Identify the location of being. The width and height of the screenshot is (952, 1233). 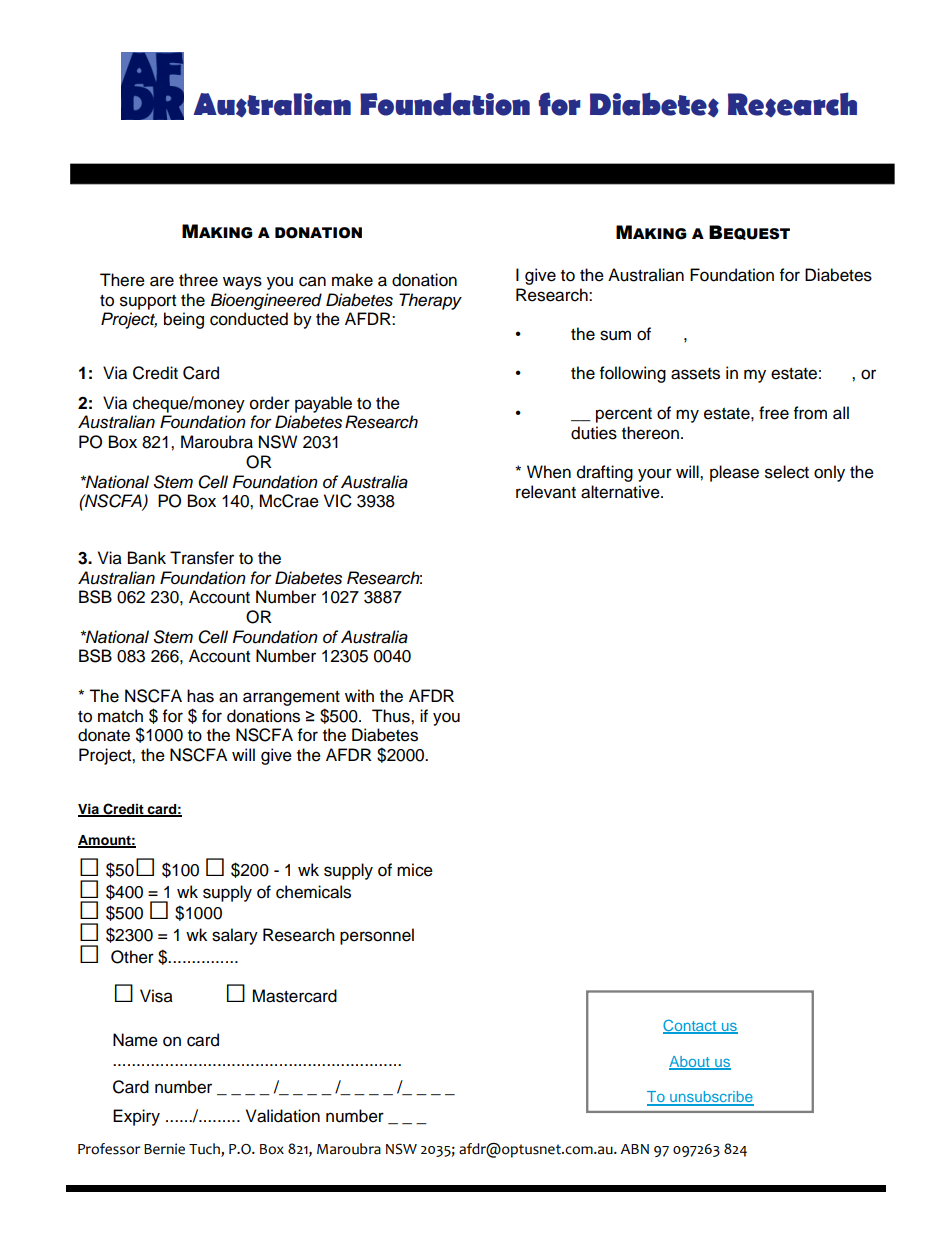
(184, 320).
